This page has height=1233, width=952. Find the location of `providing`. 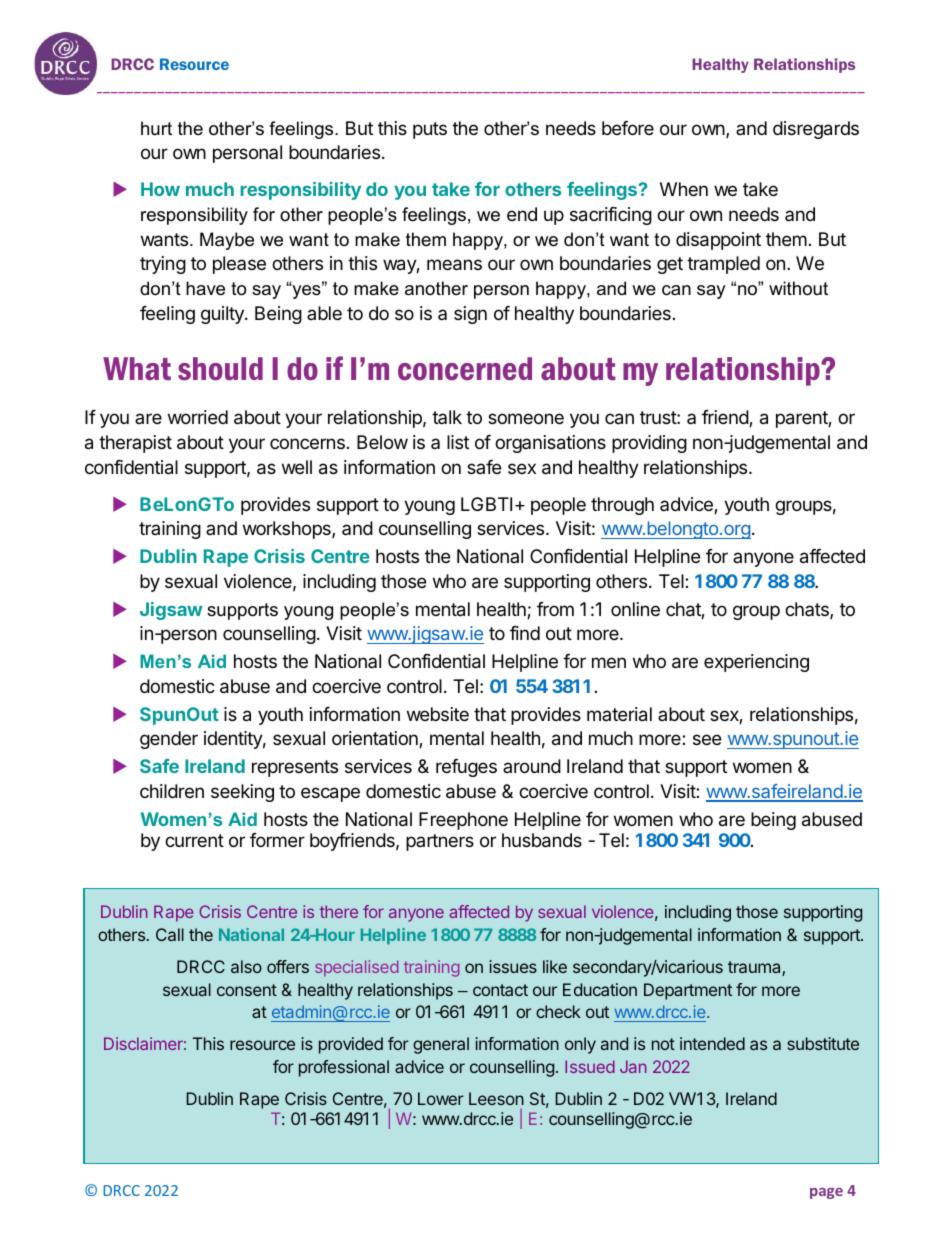

providing is located at coordinates (649, 444).
